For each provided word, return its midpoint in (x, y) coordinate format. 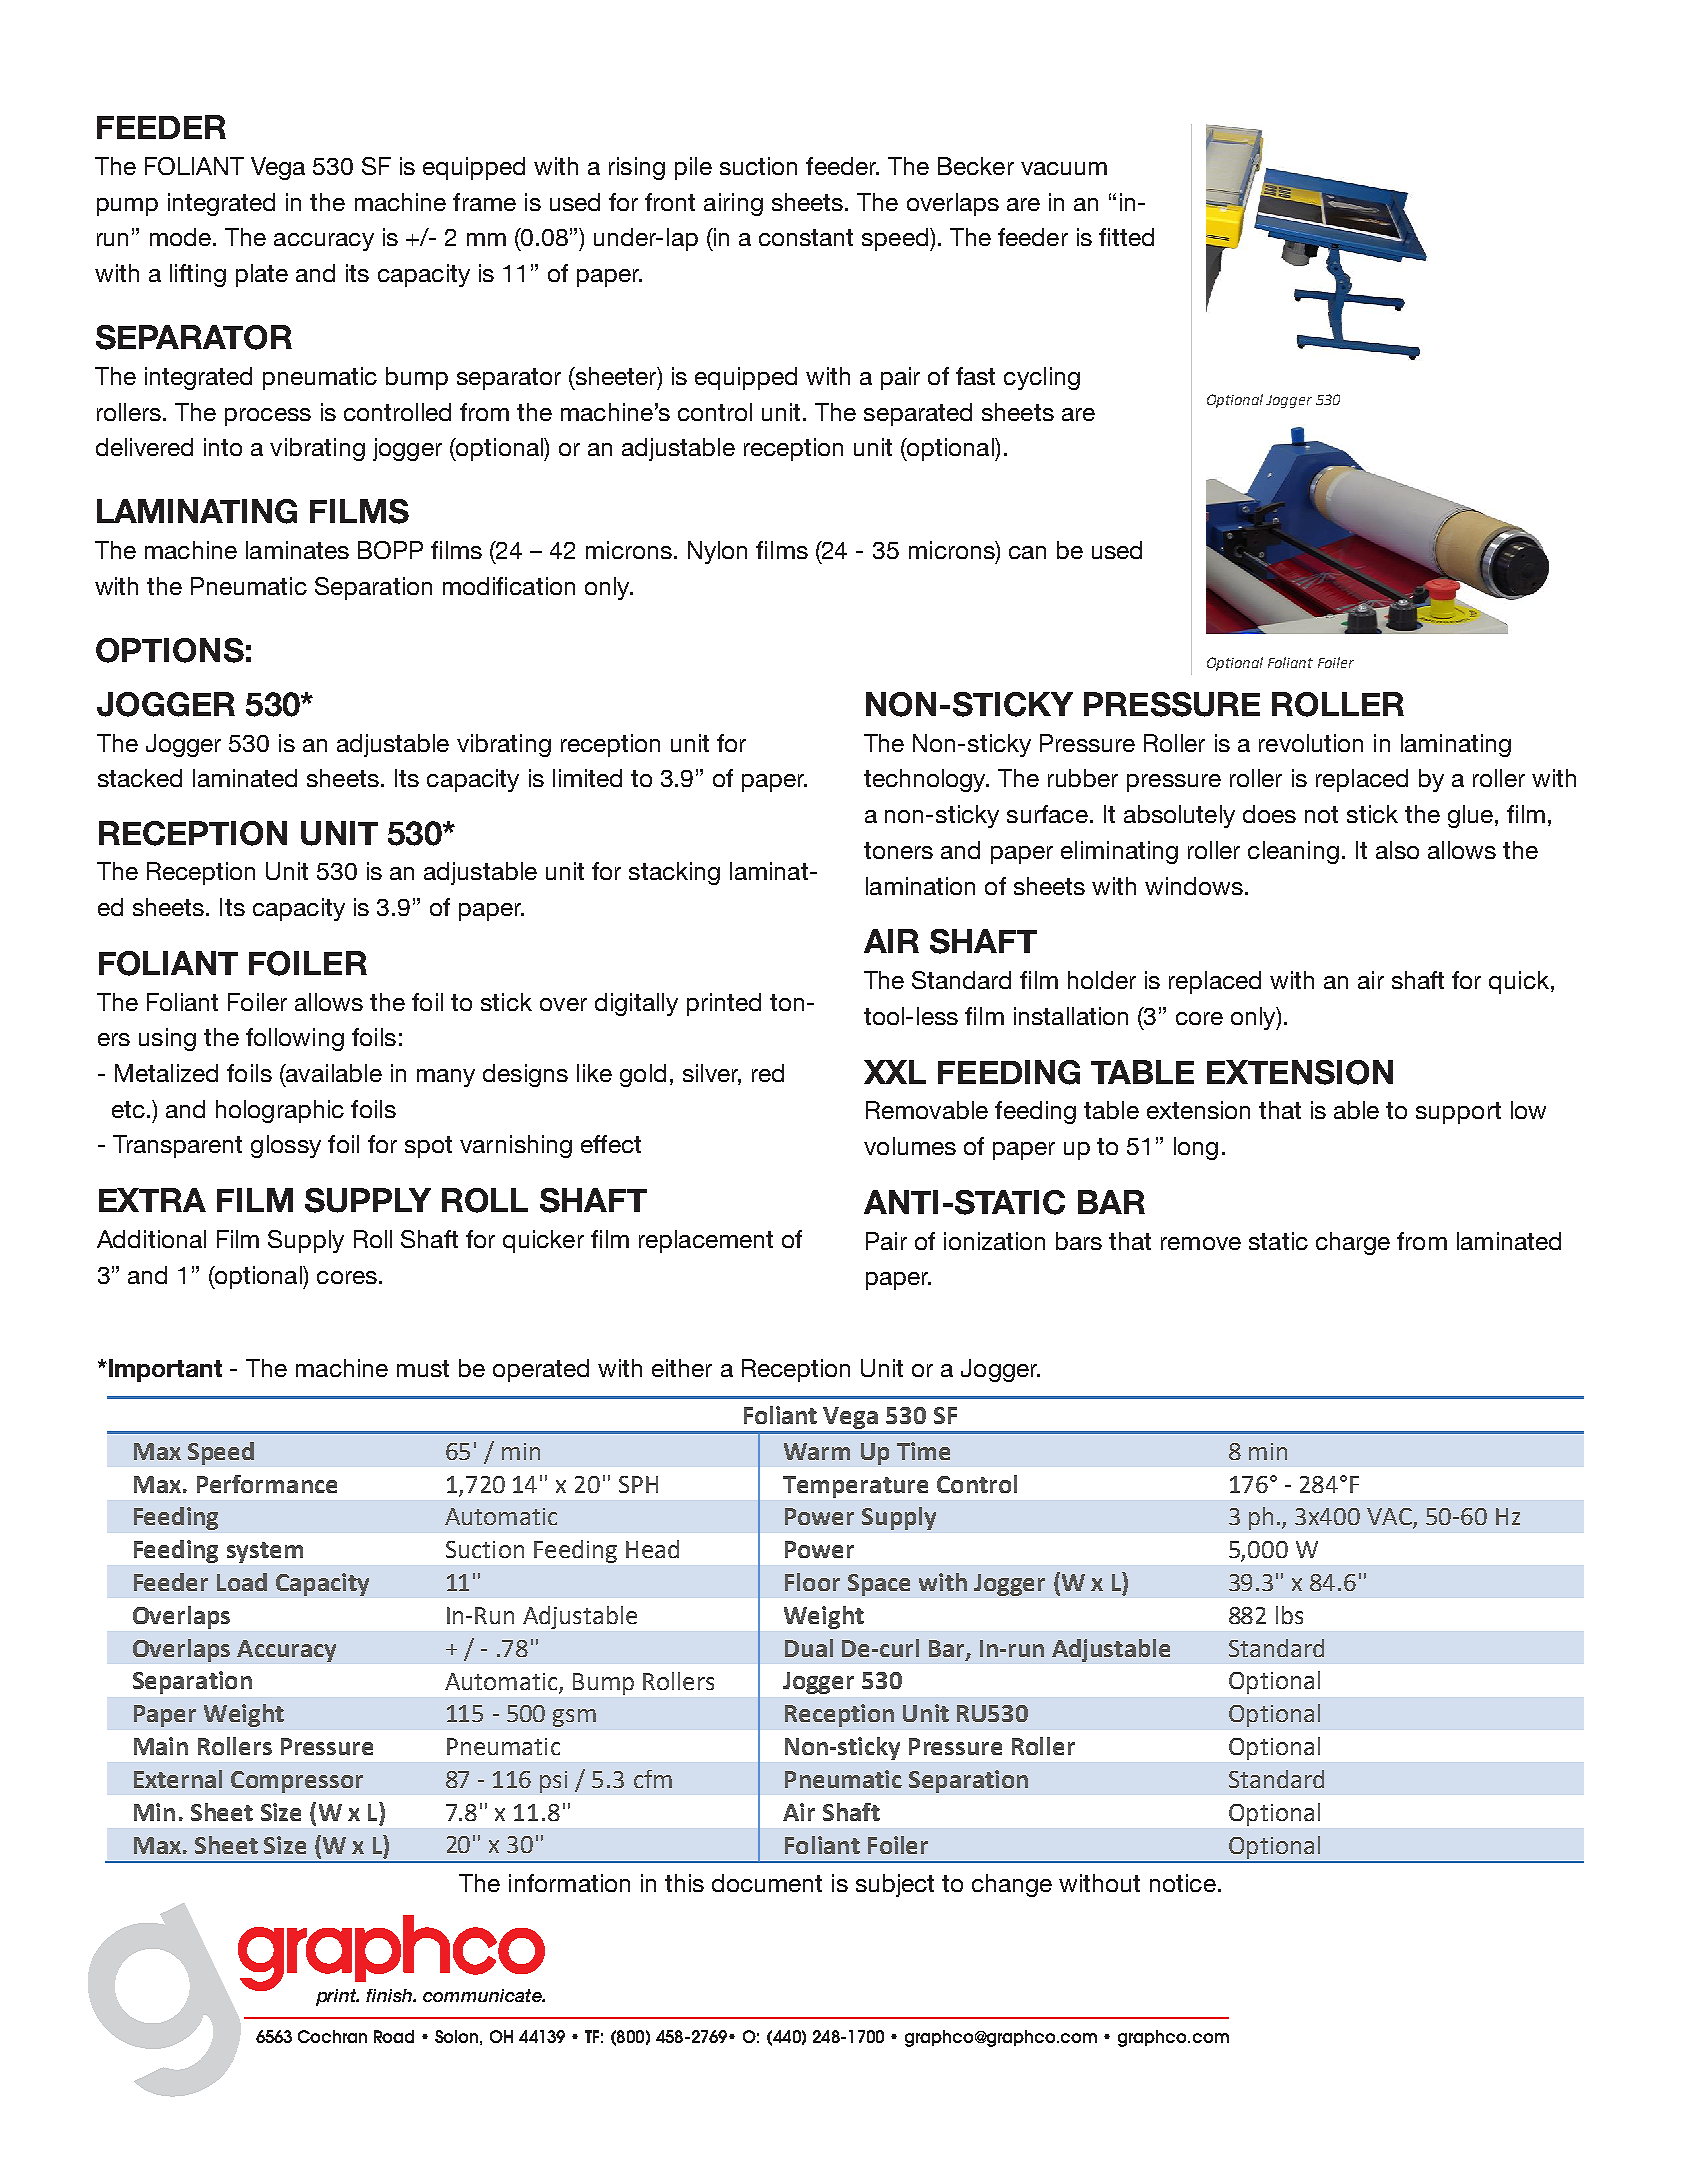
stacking (674, 873)
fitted (1126, 237)
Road (394, 2036)
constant (806, 237)
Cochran (332, 2036)
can (1027, 552)
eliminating (1119, 852)
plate (262, 275)
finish (390, 1995)
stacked (140, 778)
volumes (910, 1146)
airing (733, 204)
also (1397, 850)
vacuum (1064, 168)
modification (509, 586)
